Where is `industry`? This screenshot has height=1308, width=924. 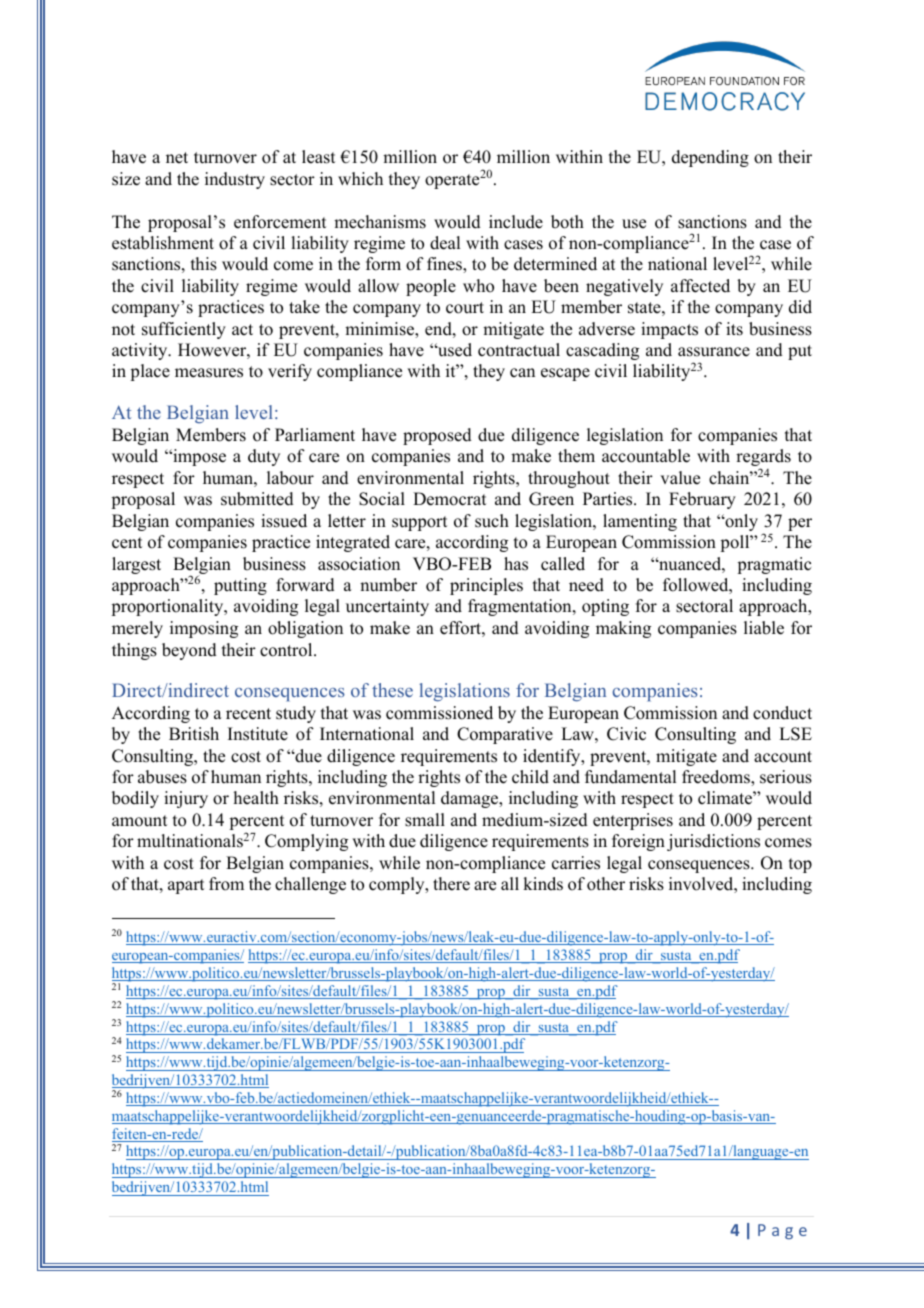 industry is located at coordinates (235, 180).
